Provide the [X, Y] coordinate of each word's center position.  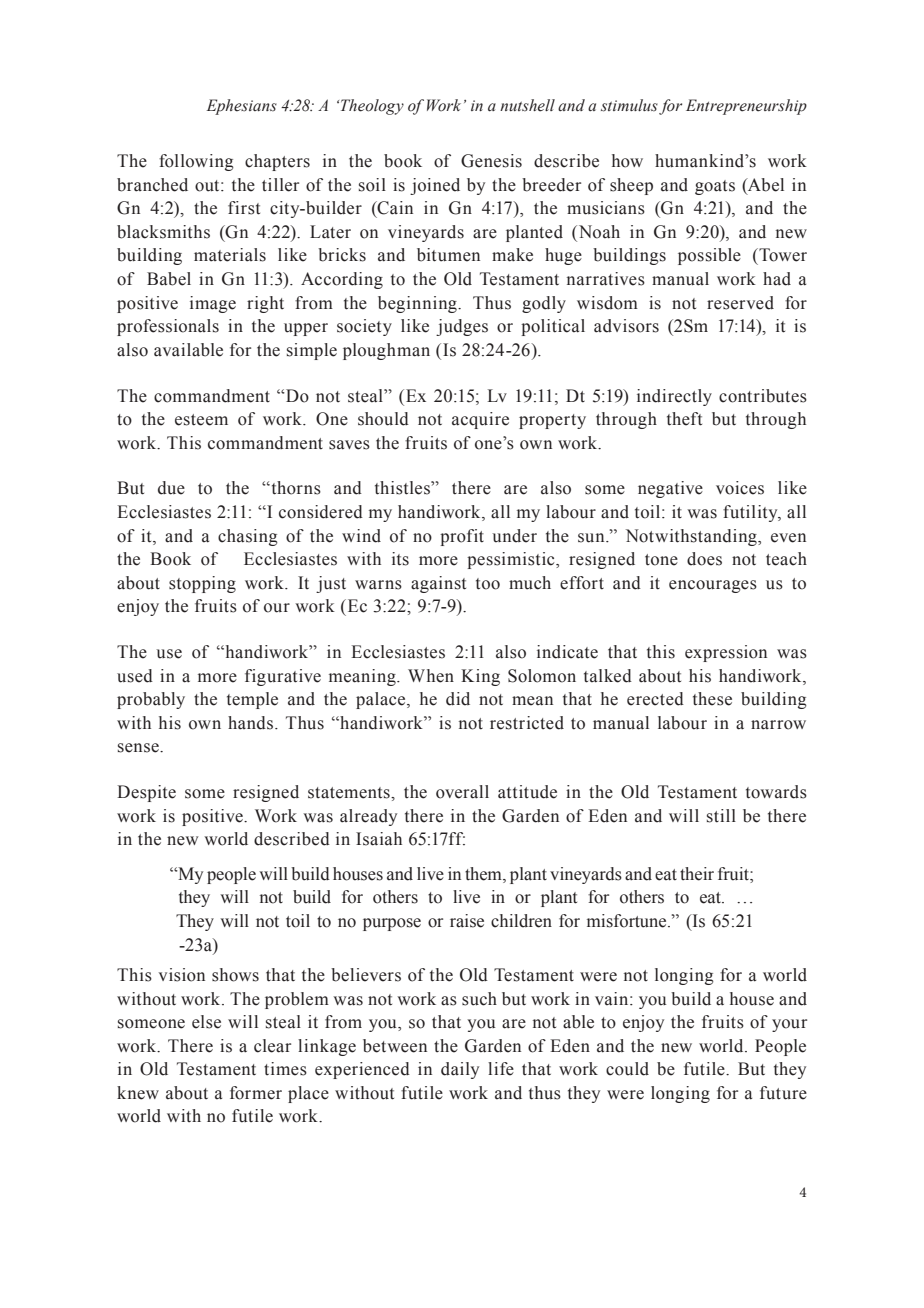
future [783, 1093]
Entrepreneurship [746, 107]
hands [252, 723]
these [712, 699]
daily [460, 1070]
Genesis [491, 161]
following [196, 162]
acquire [480, 420]
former [256, 1093]
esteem [201, 420]
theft [684, 419]
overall [462, 792]
